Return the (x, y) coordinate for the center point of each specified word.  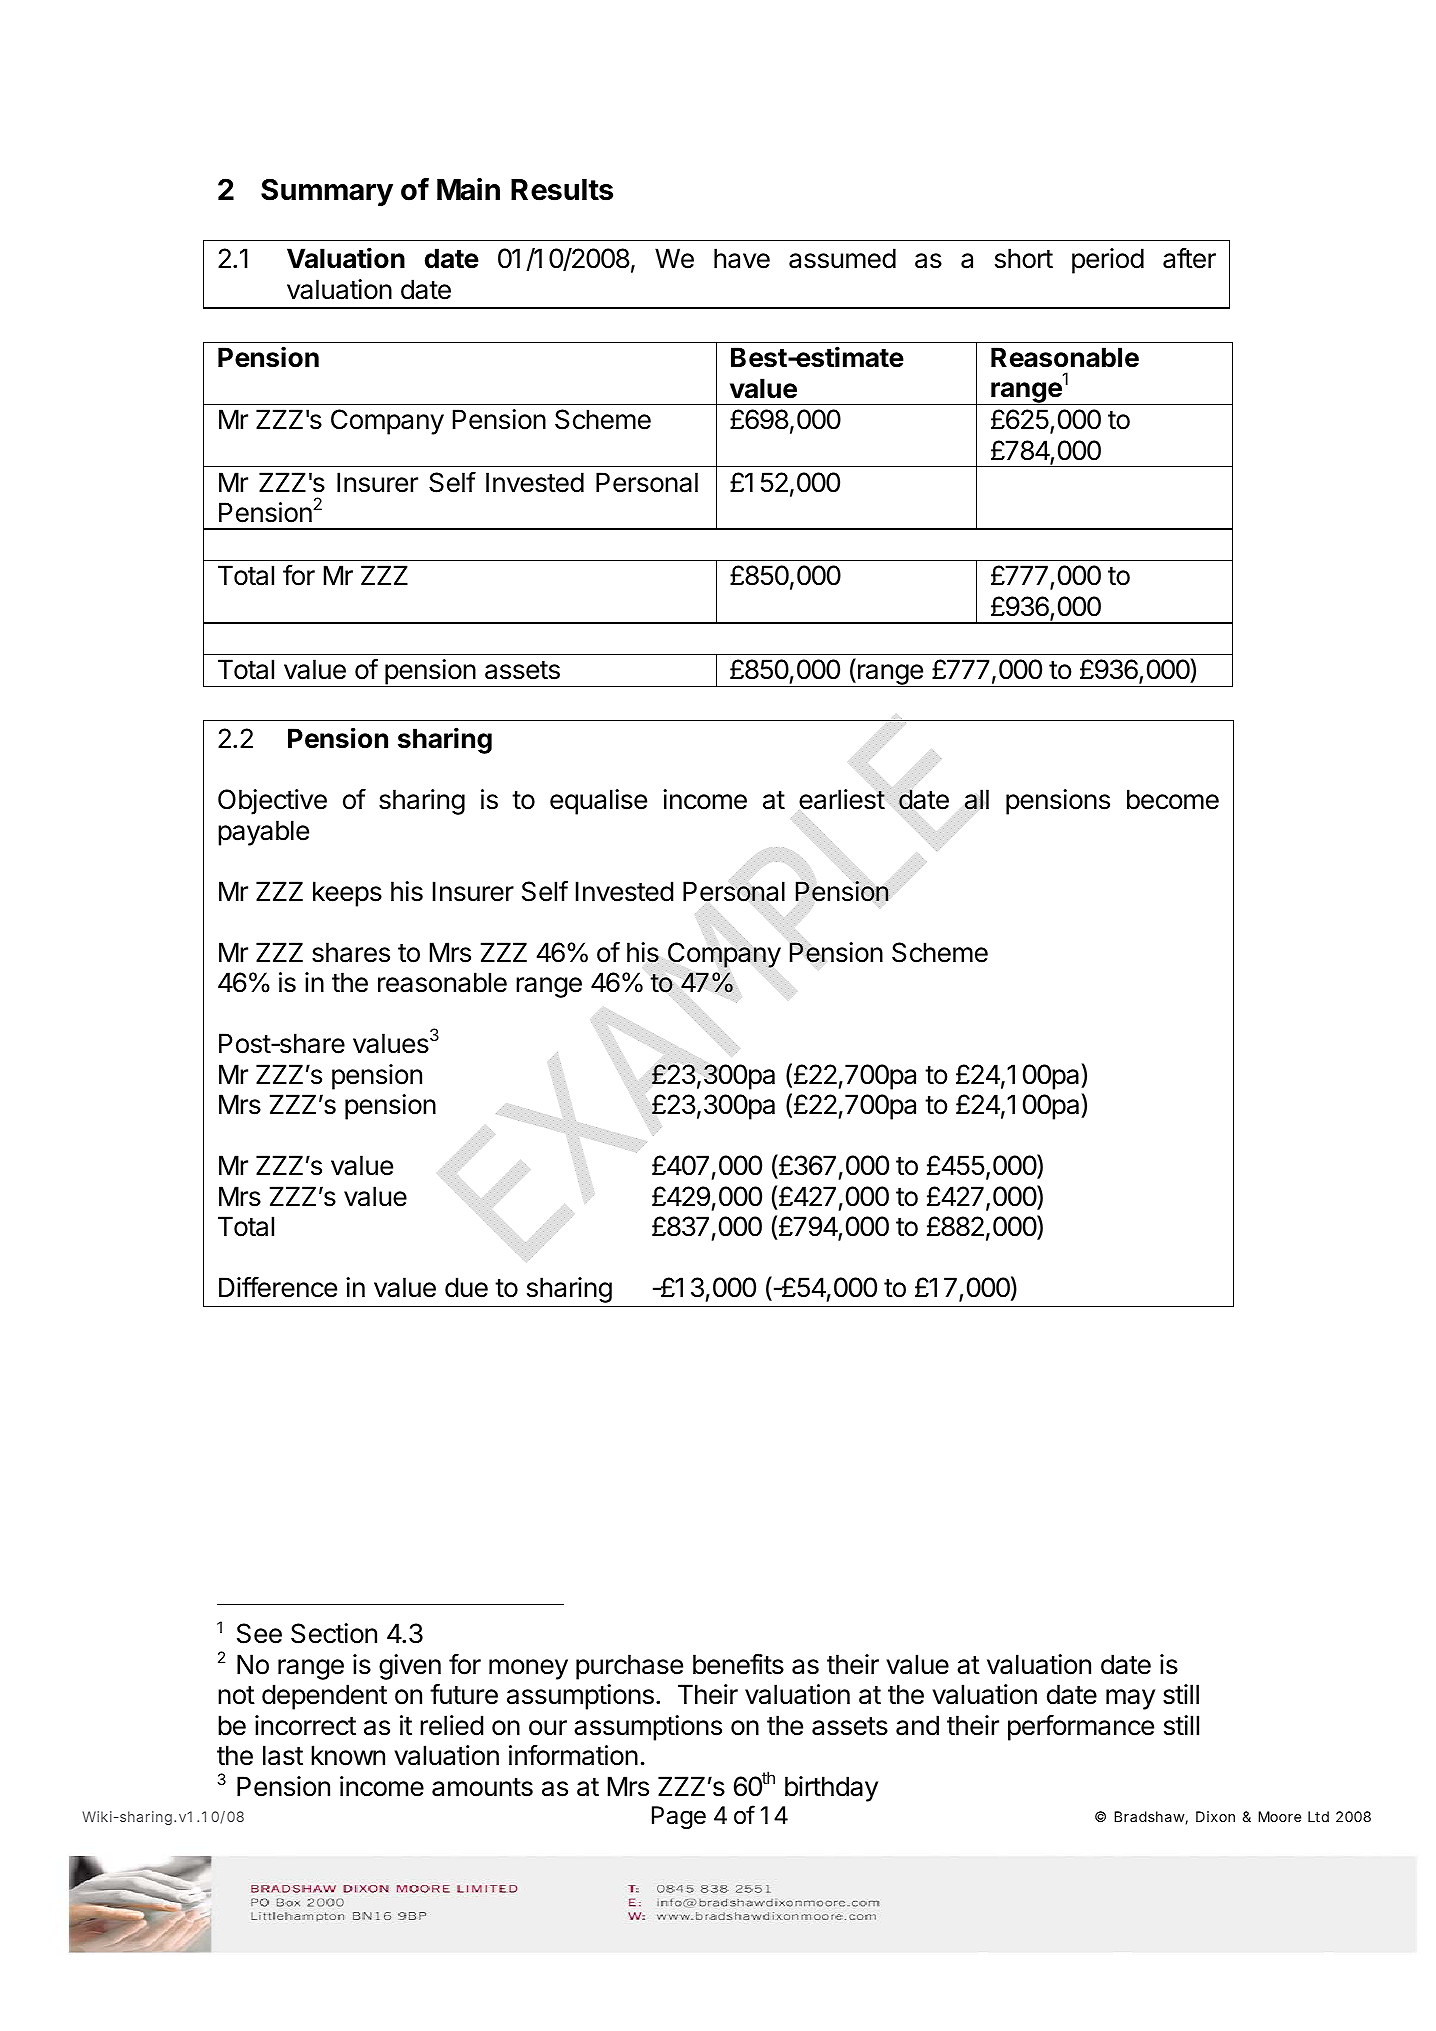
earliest (842, 799)
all (977, 800)
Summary (327, 192)
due (466, 1287)
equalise (598, 802)
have (742, 258)
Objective (272, 802)
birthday (831, 1789)
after (1189, 258)
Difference (278, 1287)
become (1173, 799)
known (348, 1755)
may (1130, 1699)
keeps (347, 894)
